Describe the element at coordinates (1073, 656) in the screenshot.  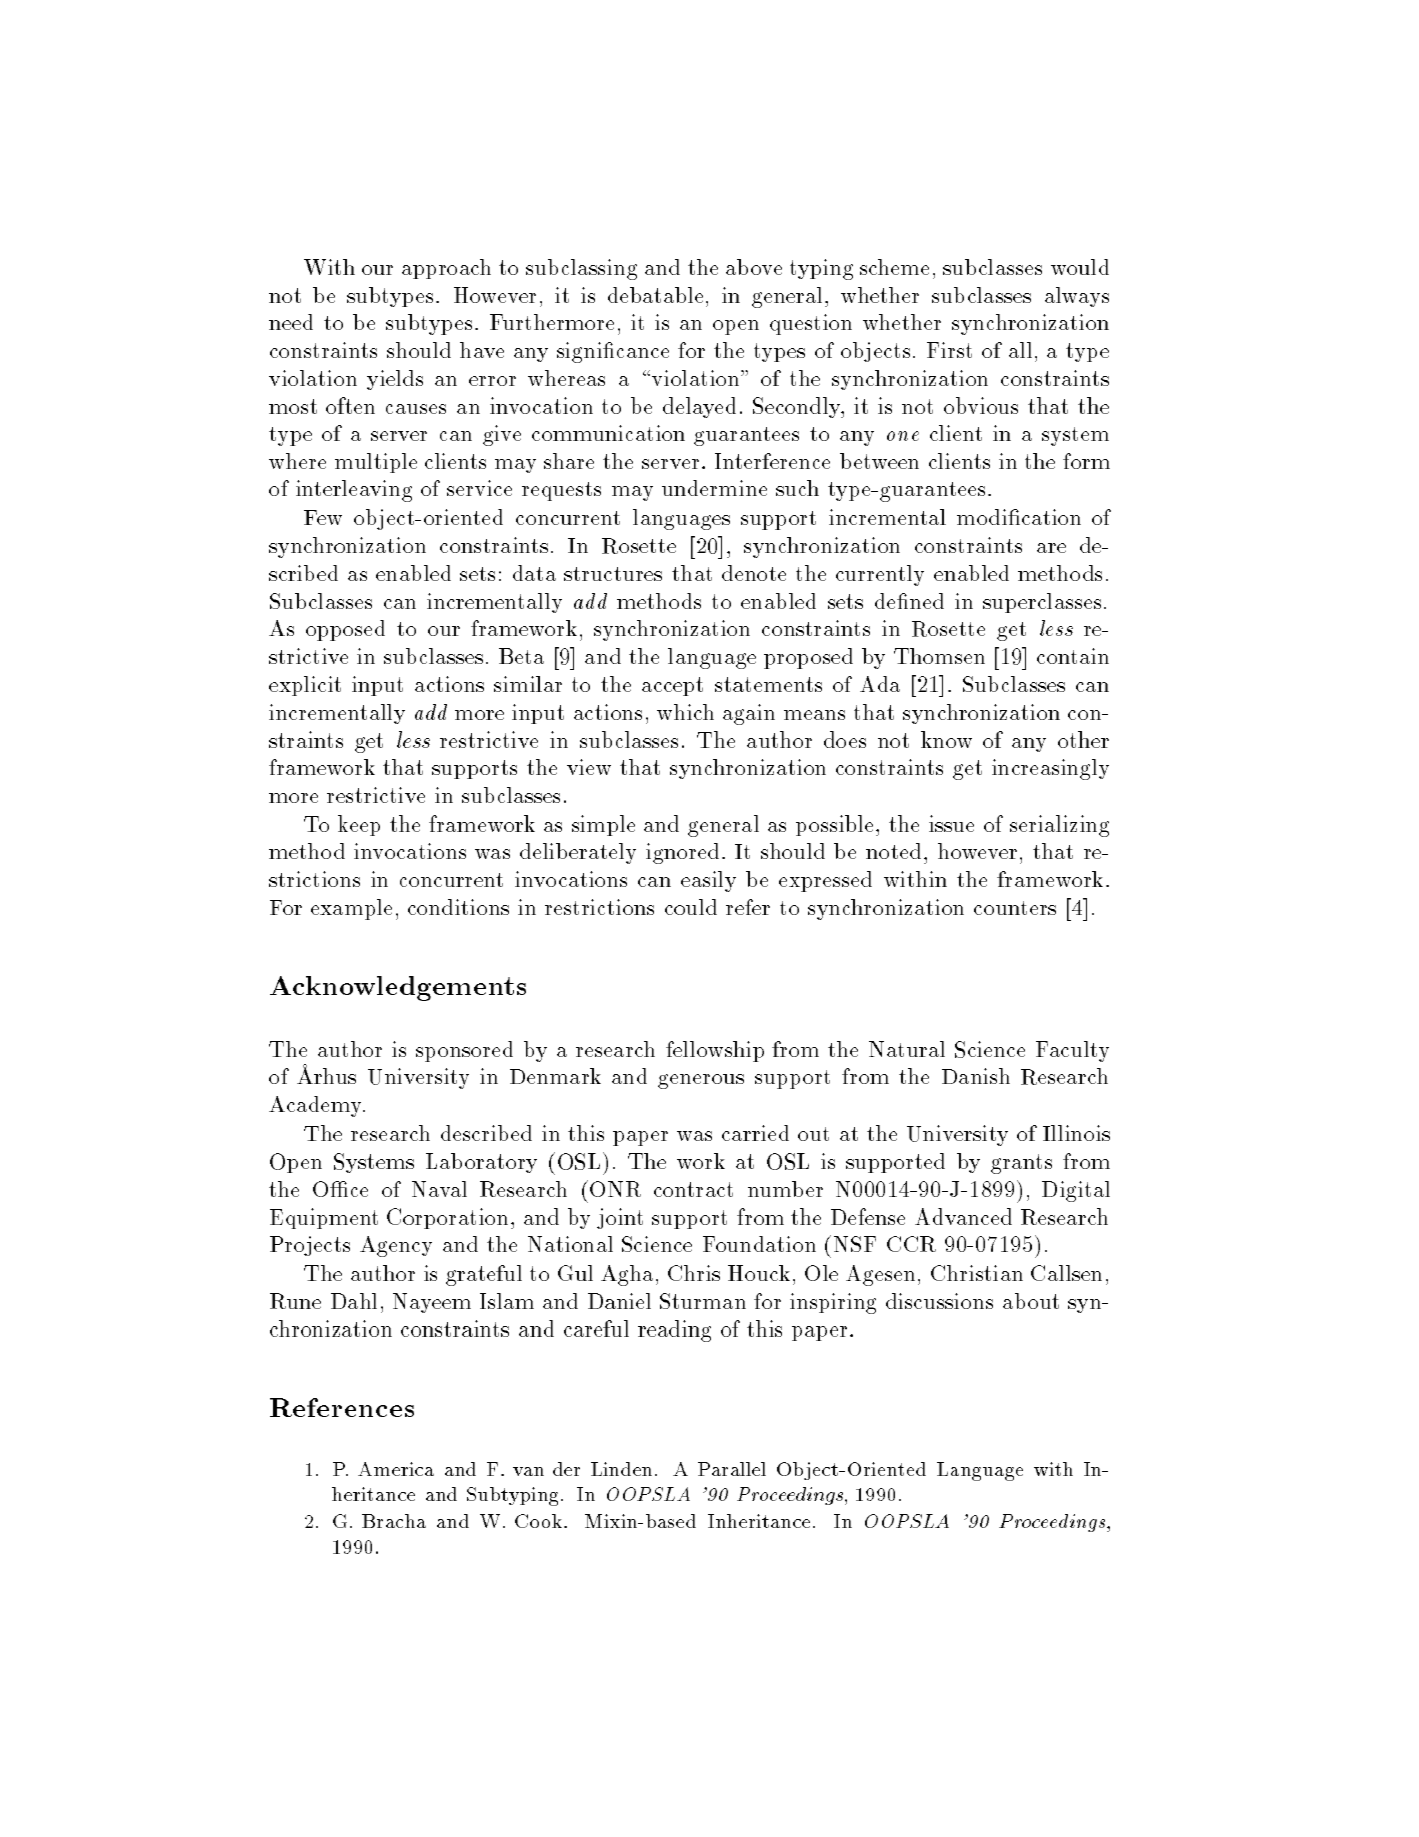
I see `contain` at that location.
